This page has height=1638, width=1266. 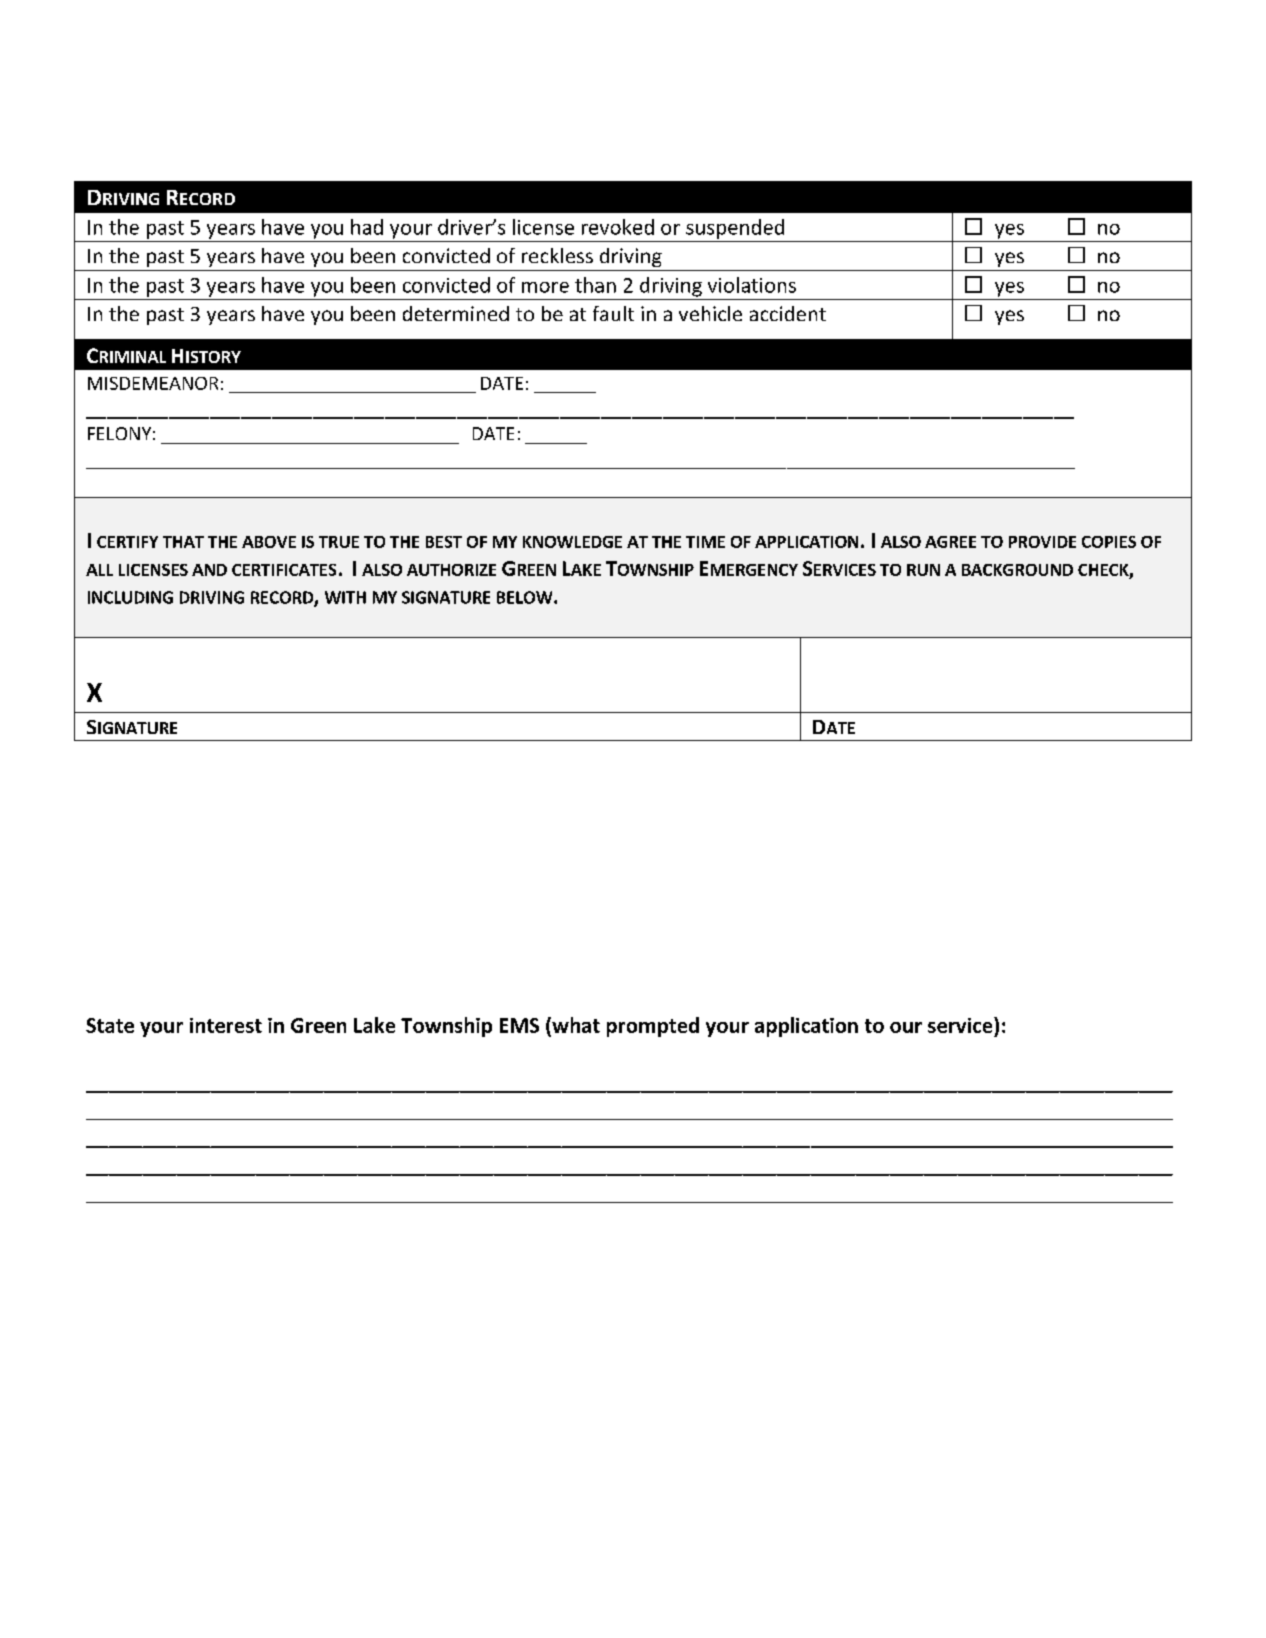 What do you see at coordinates (950, 542) in the page?
I see `AGREE` at bounding box center [950, 542].
